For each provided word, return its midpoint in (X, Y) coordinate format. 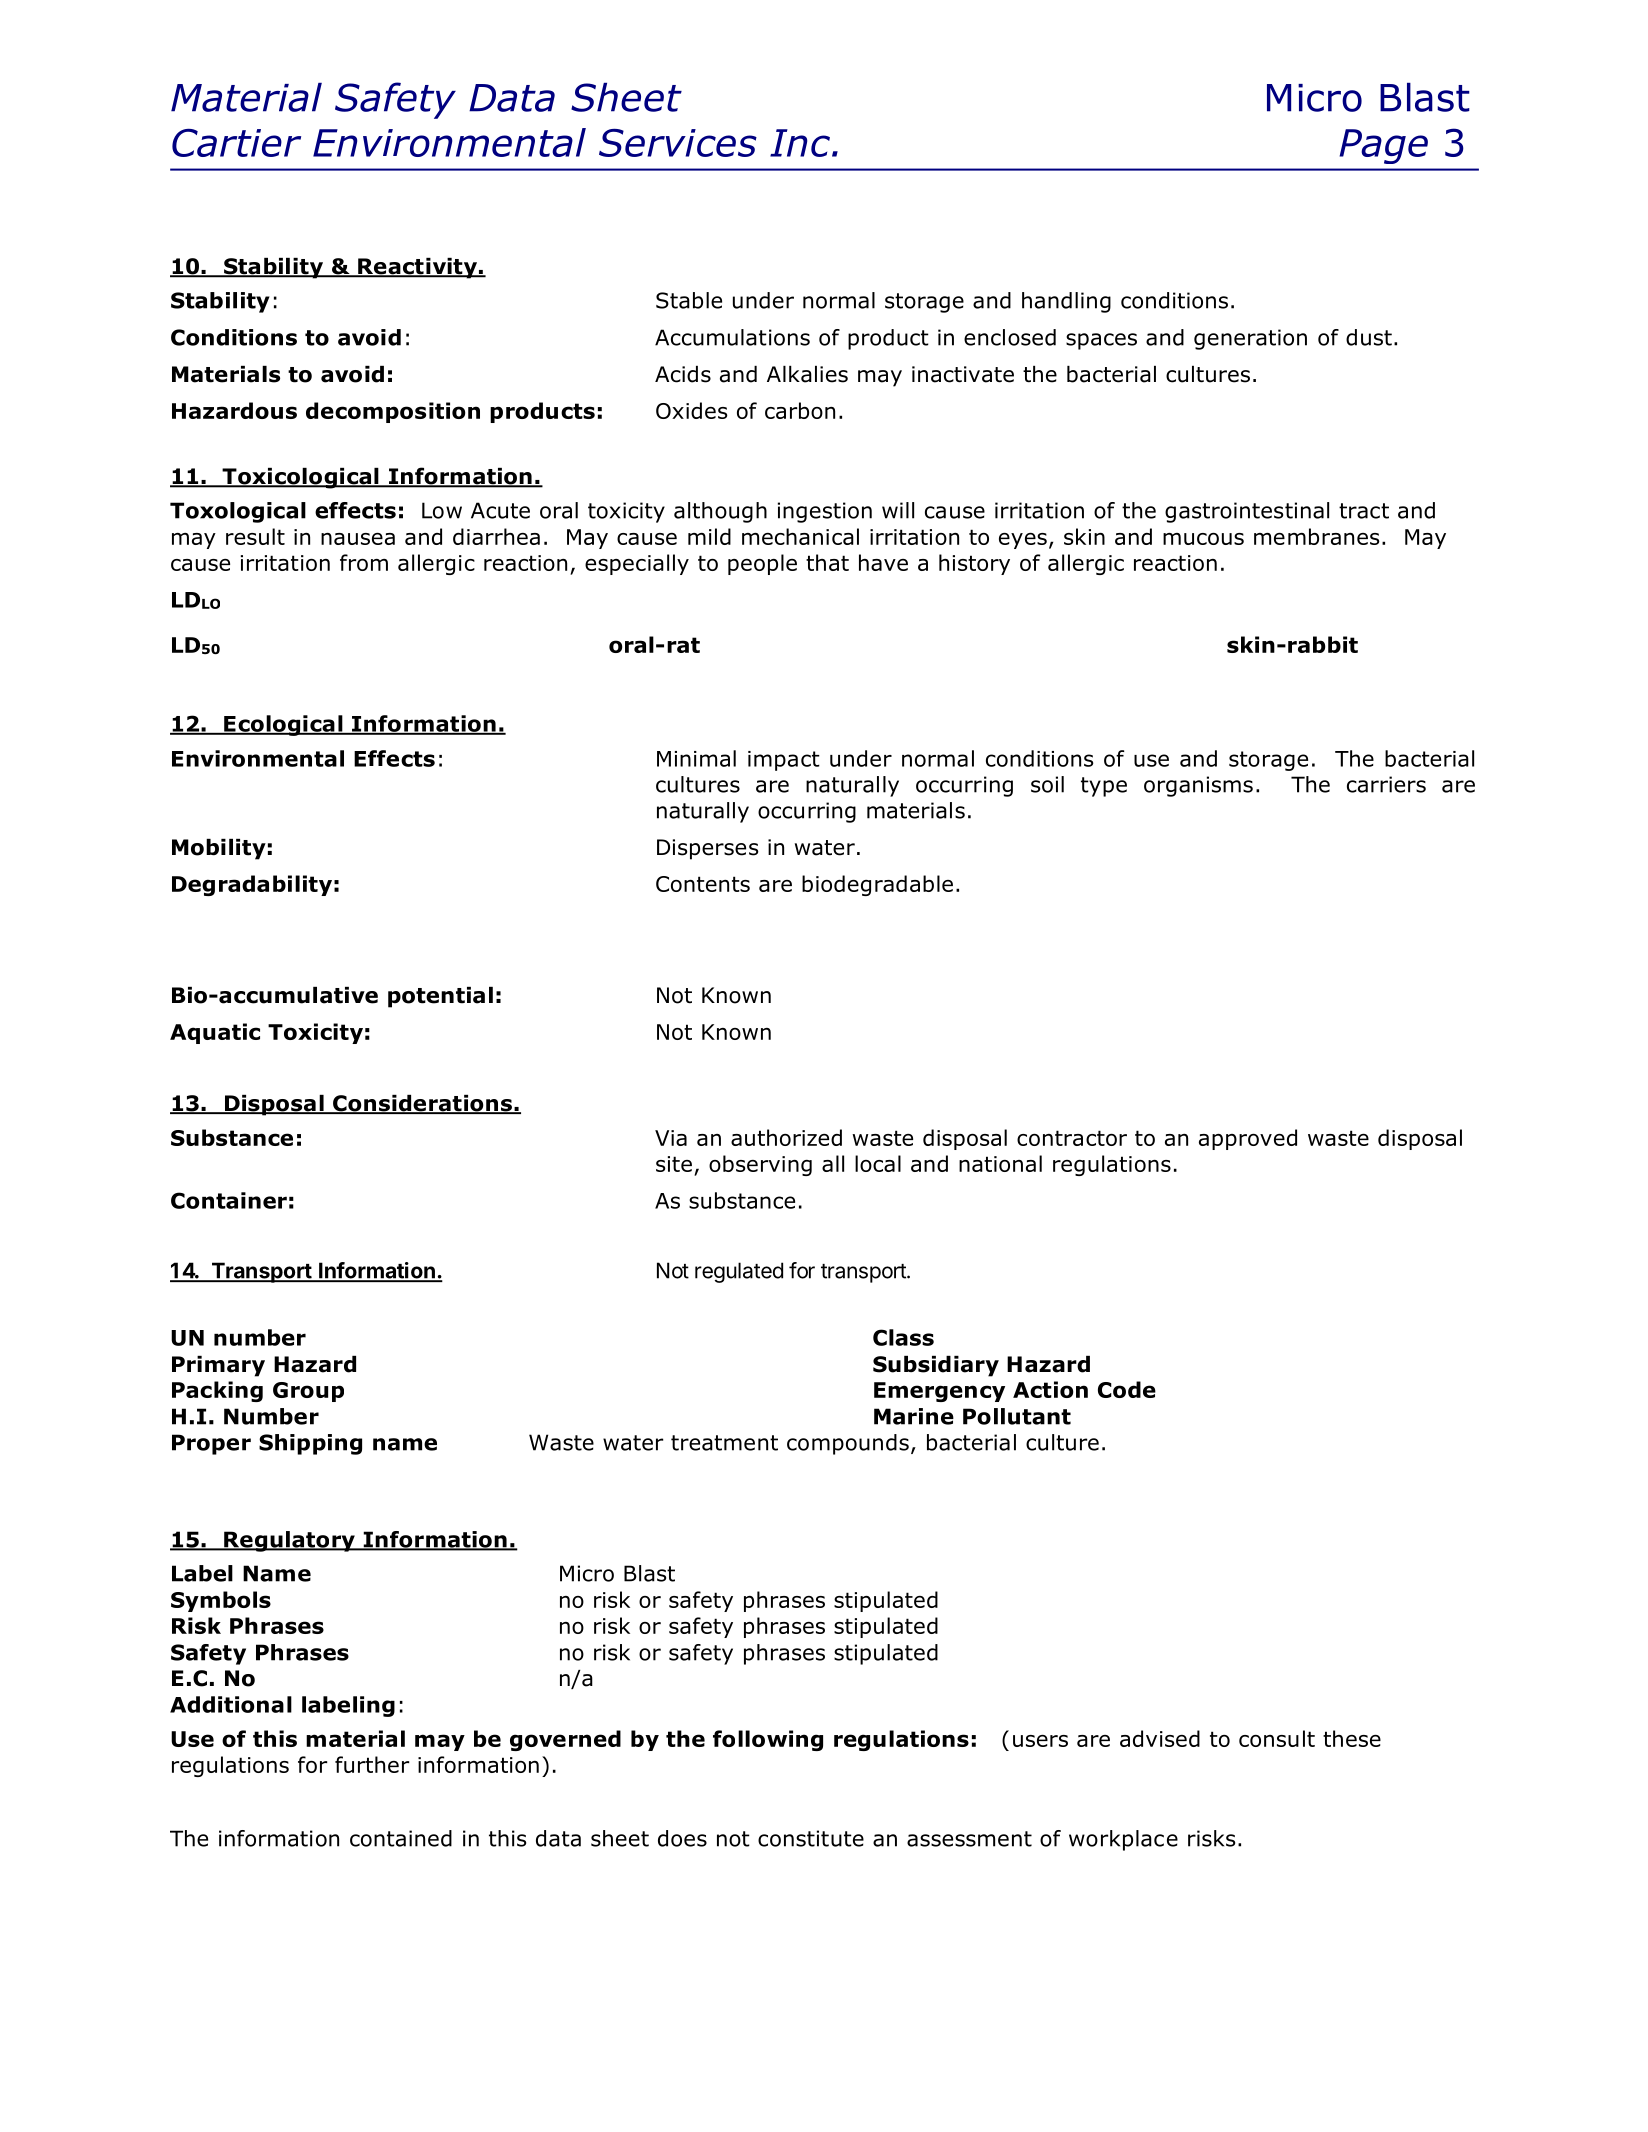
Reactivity (417, 268)
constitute (811, 1838)
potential (440, 997)
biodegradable (877, 885)
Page (1383, 146)
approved (1248, 1139)
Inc (800, 143)
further (372, 1764)
